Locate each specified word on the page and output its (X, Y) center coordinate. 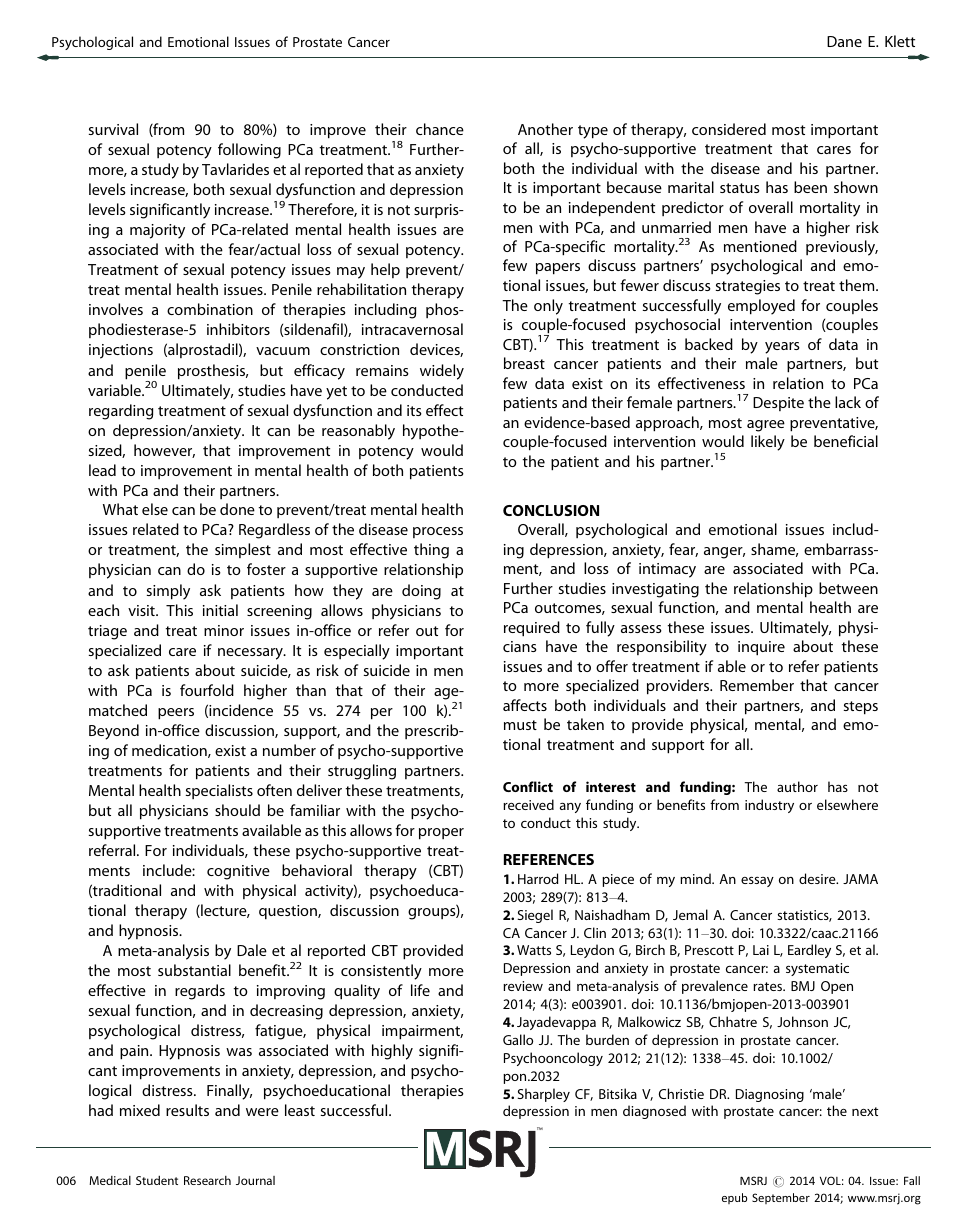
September (781, 1198)
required (532, 629)
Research (207, 1180)
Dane (844, 41)
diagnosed (654, 1112)
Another (545, 129)
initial (220, 610)
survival (113, 129)
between (848, 588)
